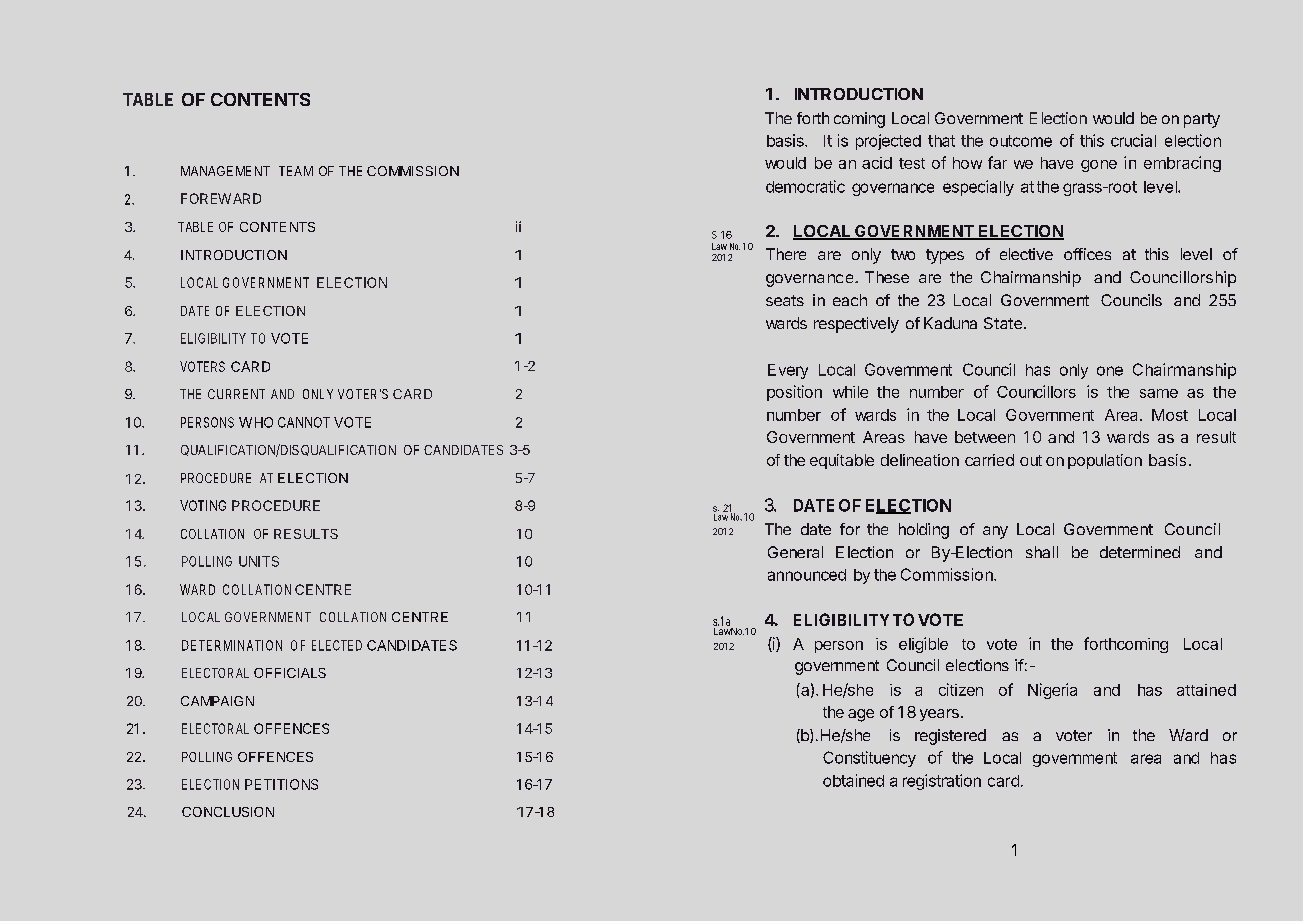 The height and width of the image is (924, 1305). Describe the element at coordinates (296, 171) in the image. I see `TEAM` at that location.
